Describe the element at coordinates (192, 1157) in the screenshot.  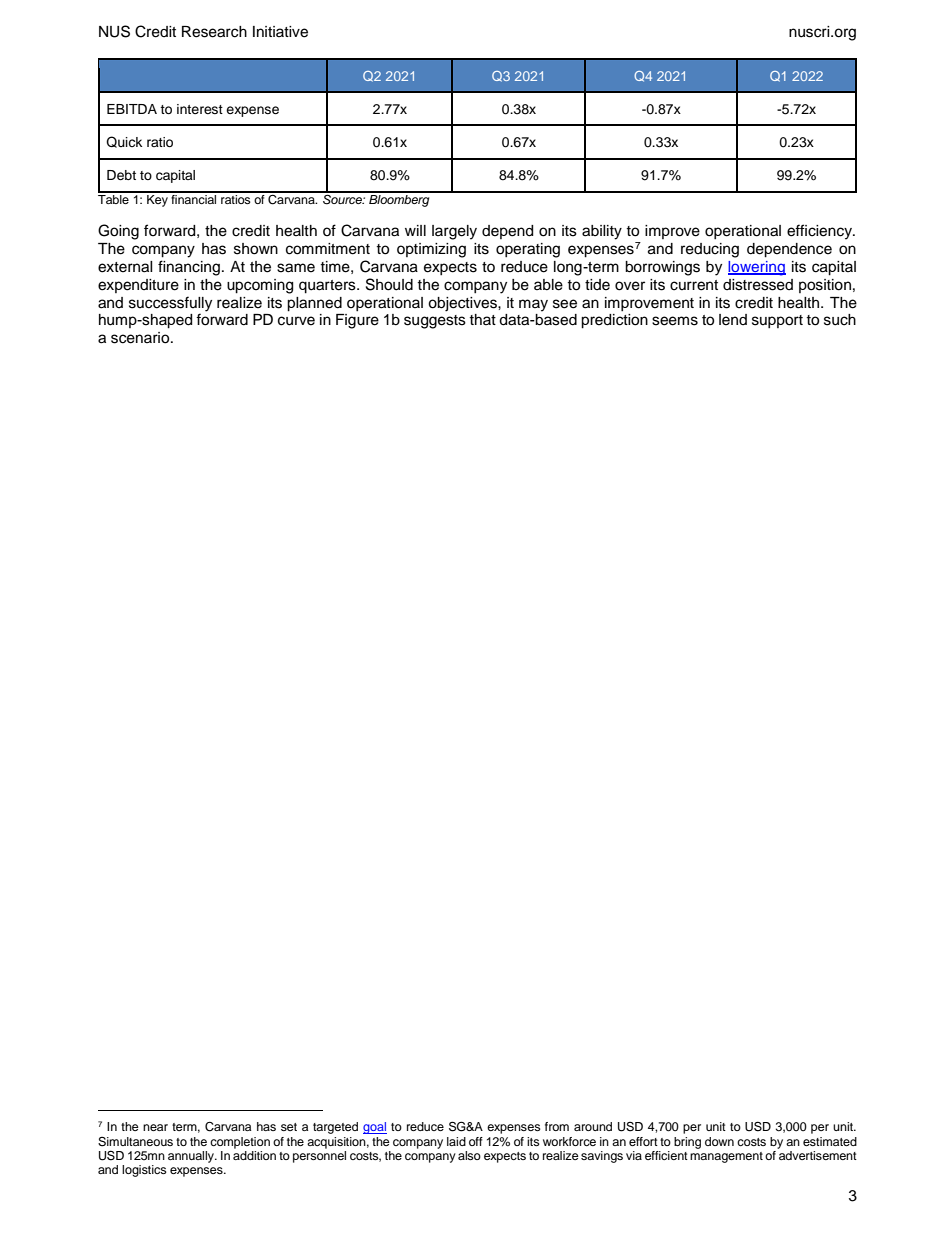
I see `annually` at that location.
